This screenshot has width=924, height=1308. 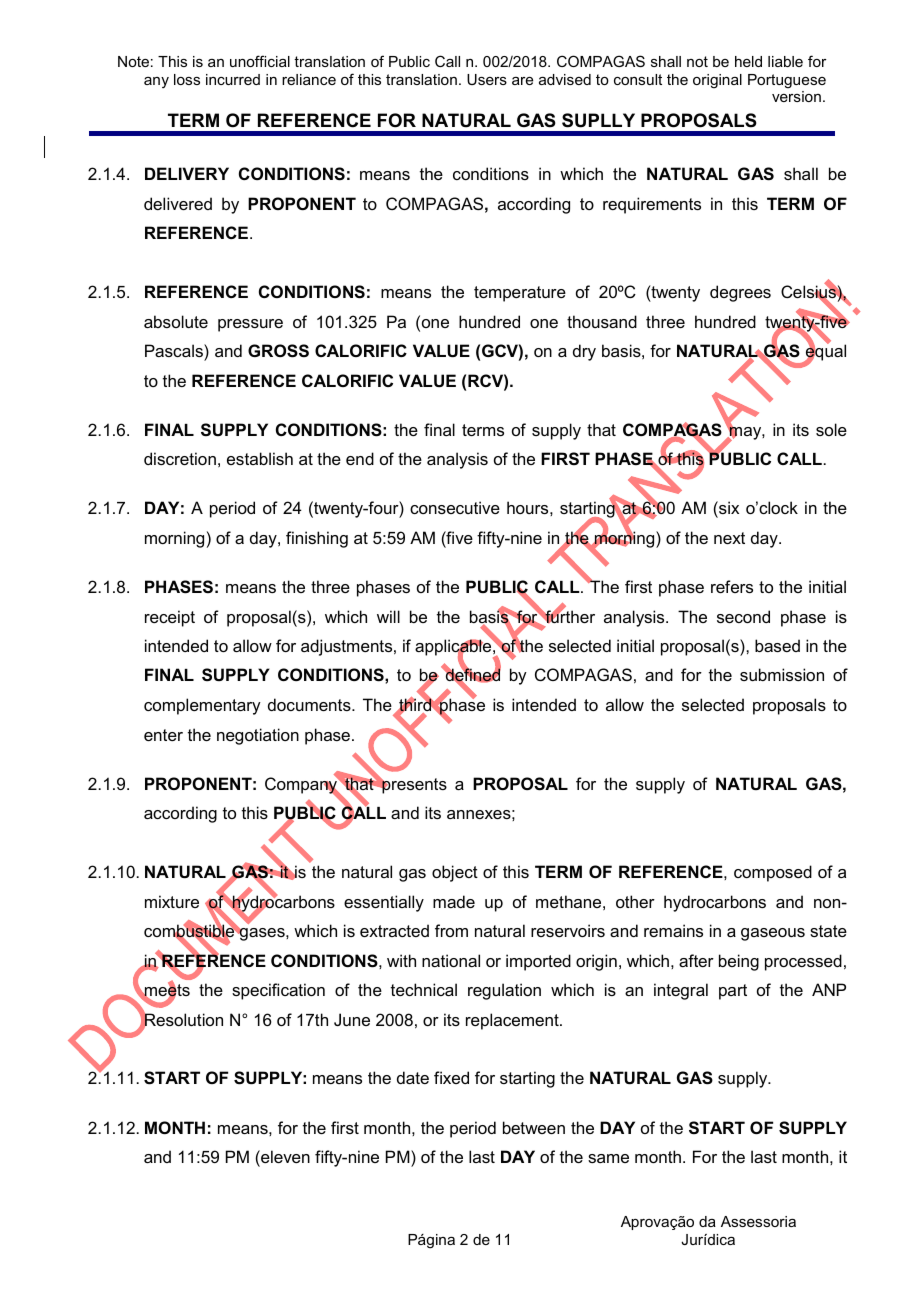 What do you see at coordinates (608, 1158) in the screenshot?
I see `same` at bounding box center [608, 1158].
